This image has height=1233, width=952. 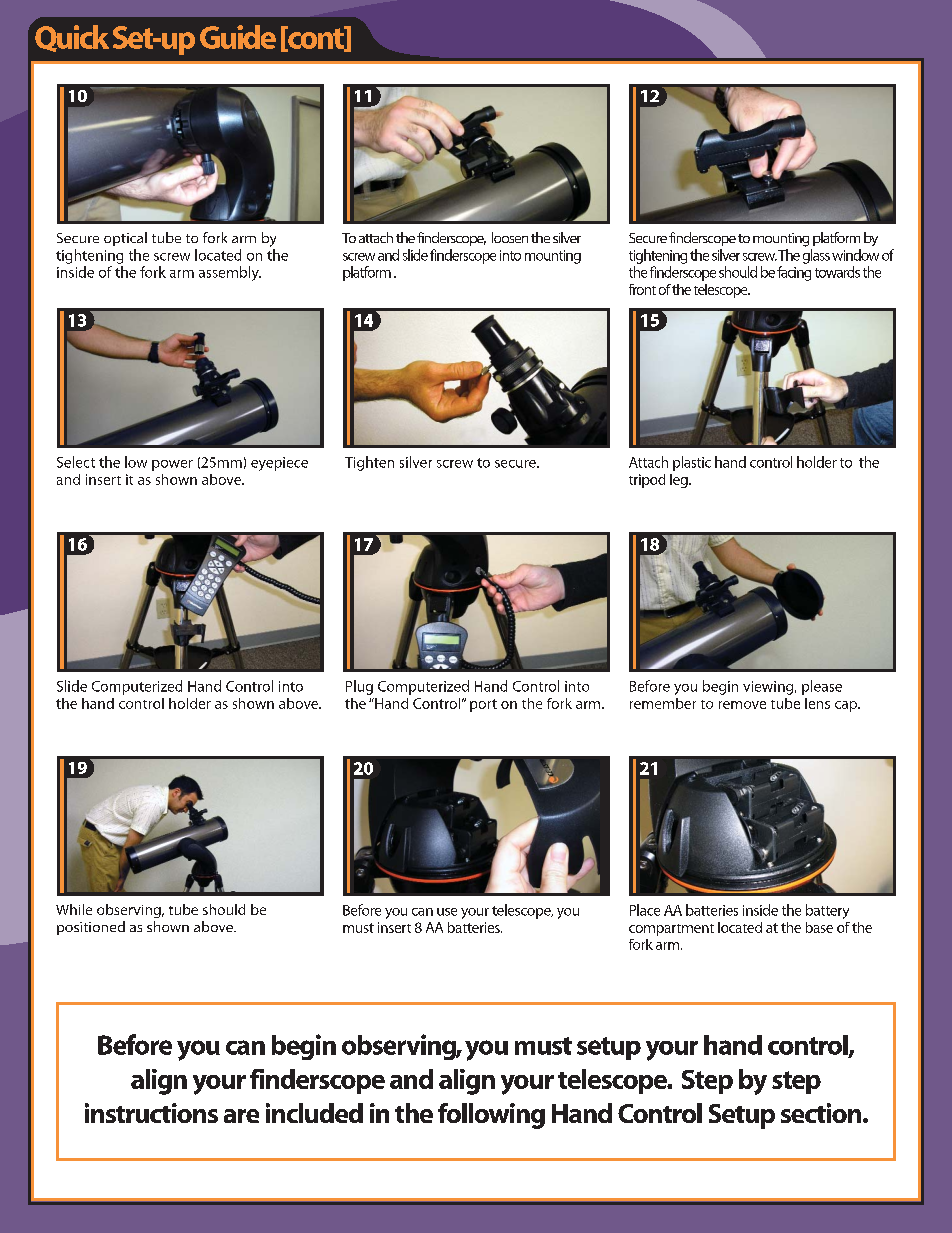 What do you see at coordinates (238, 37) in the image?
I see `Guide` at bounding box center [238, 37].
